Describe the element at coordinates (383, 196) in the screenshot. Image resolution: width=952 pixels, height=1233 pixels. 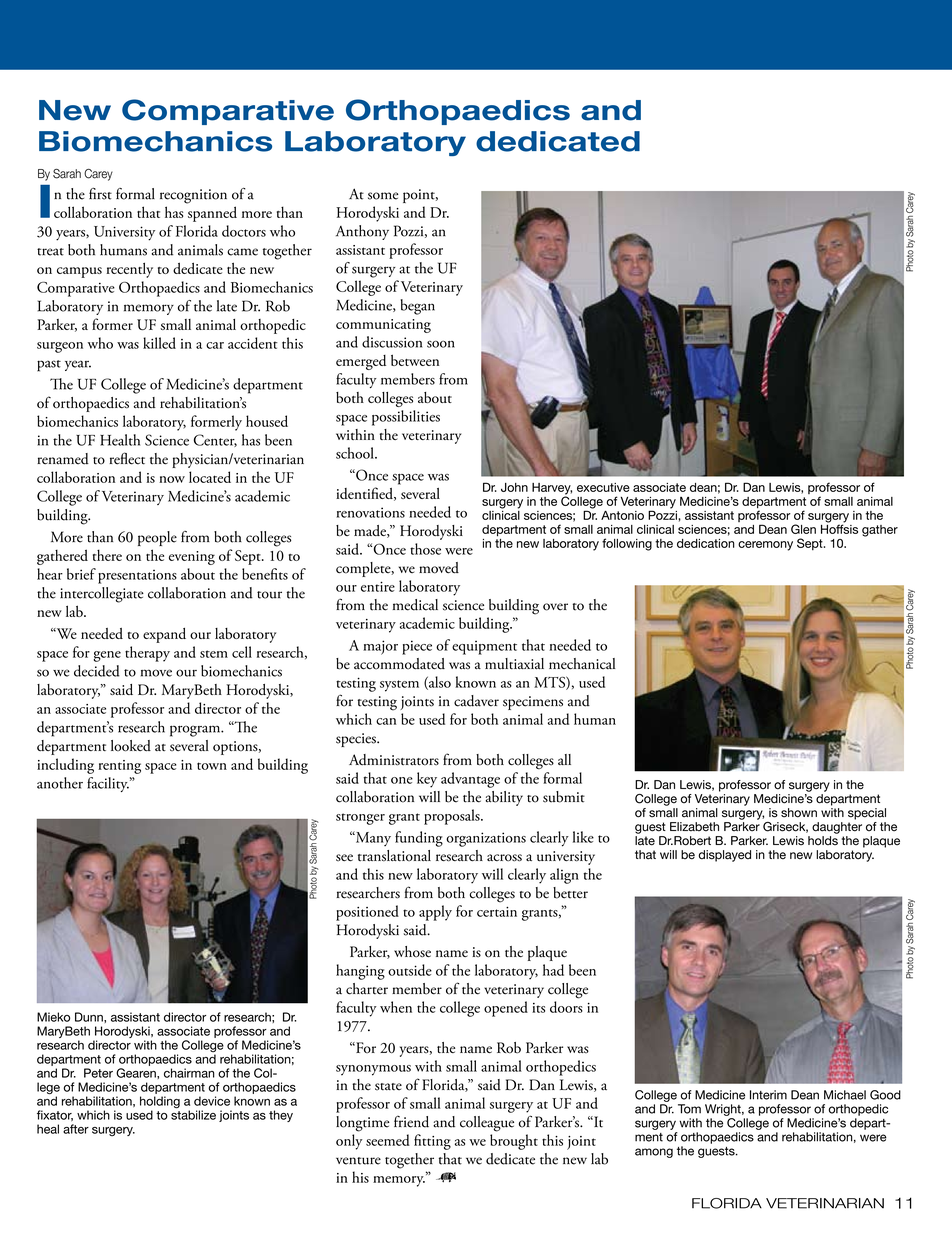
I see `some` at that location.
